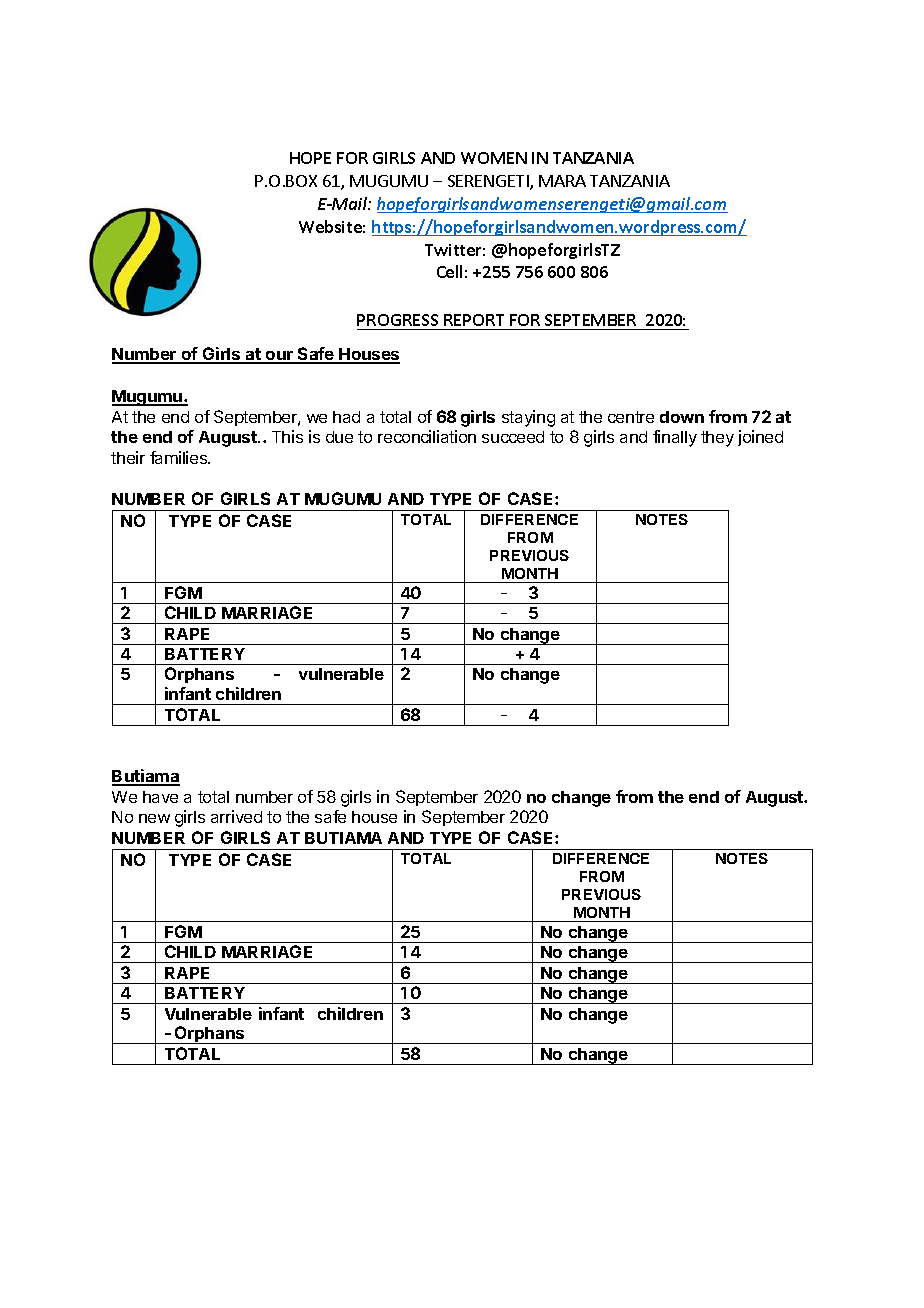 The width and height of the screenshot is (924, 1308). Describe the element at coordinates (675, 438) in the screenshot. I see `finally` at that location.
